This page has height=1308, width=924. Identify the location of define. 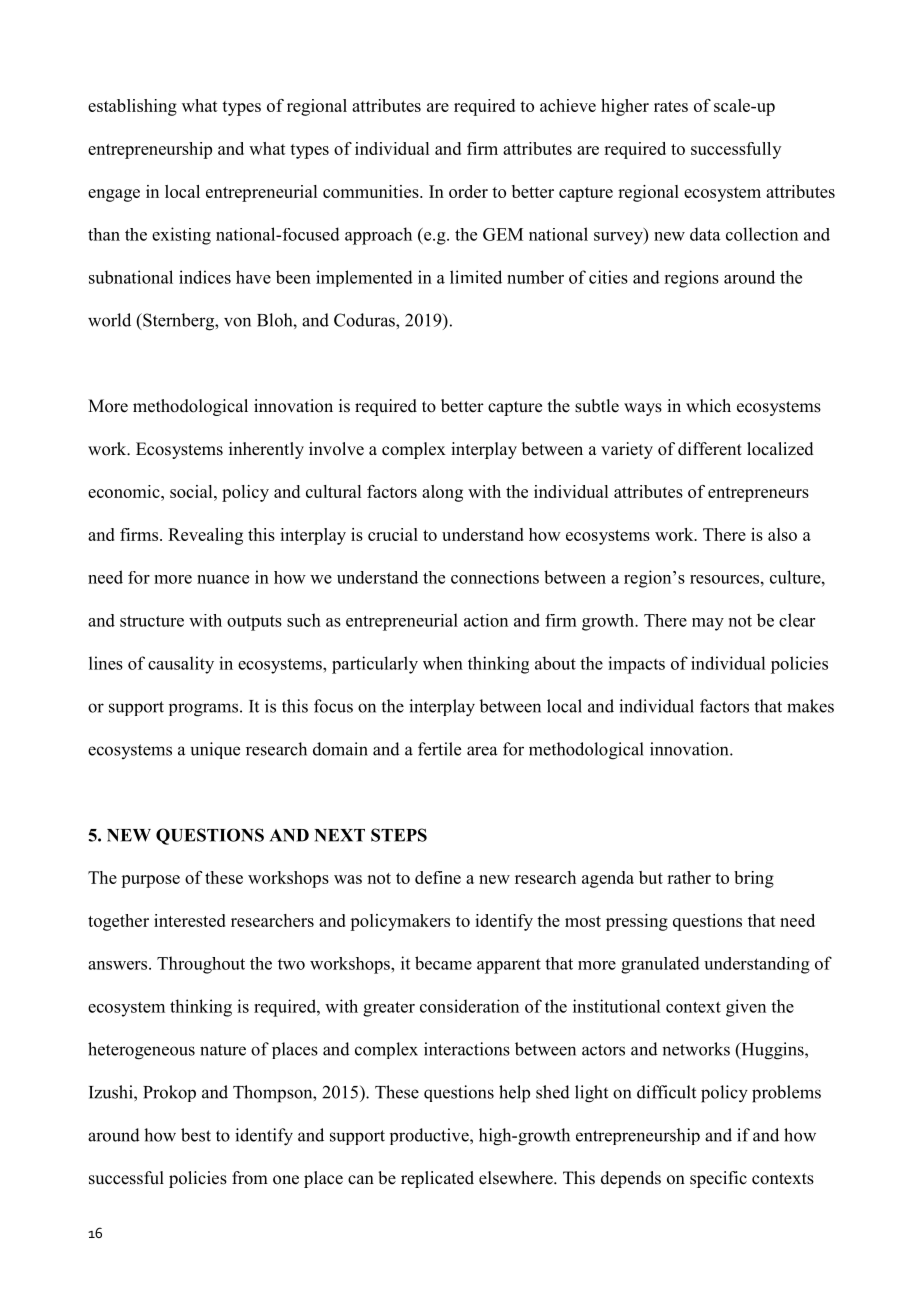
(438, 877).
